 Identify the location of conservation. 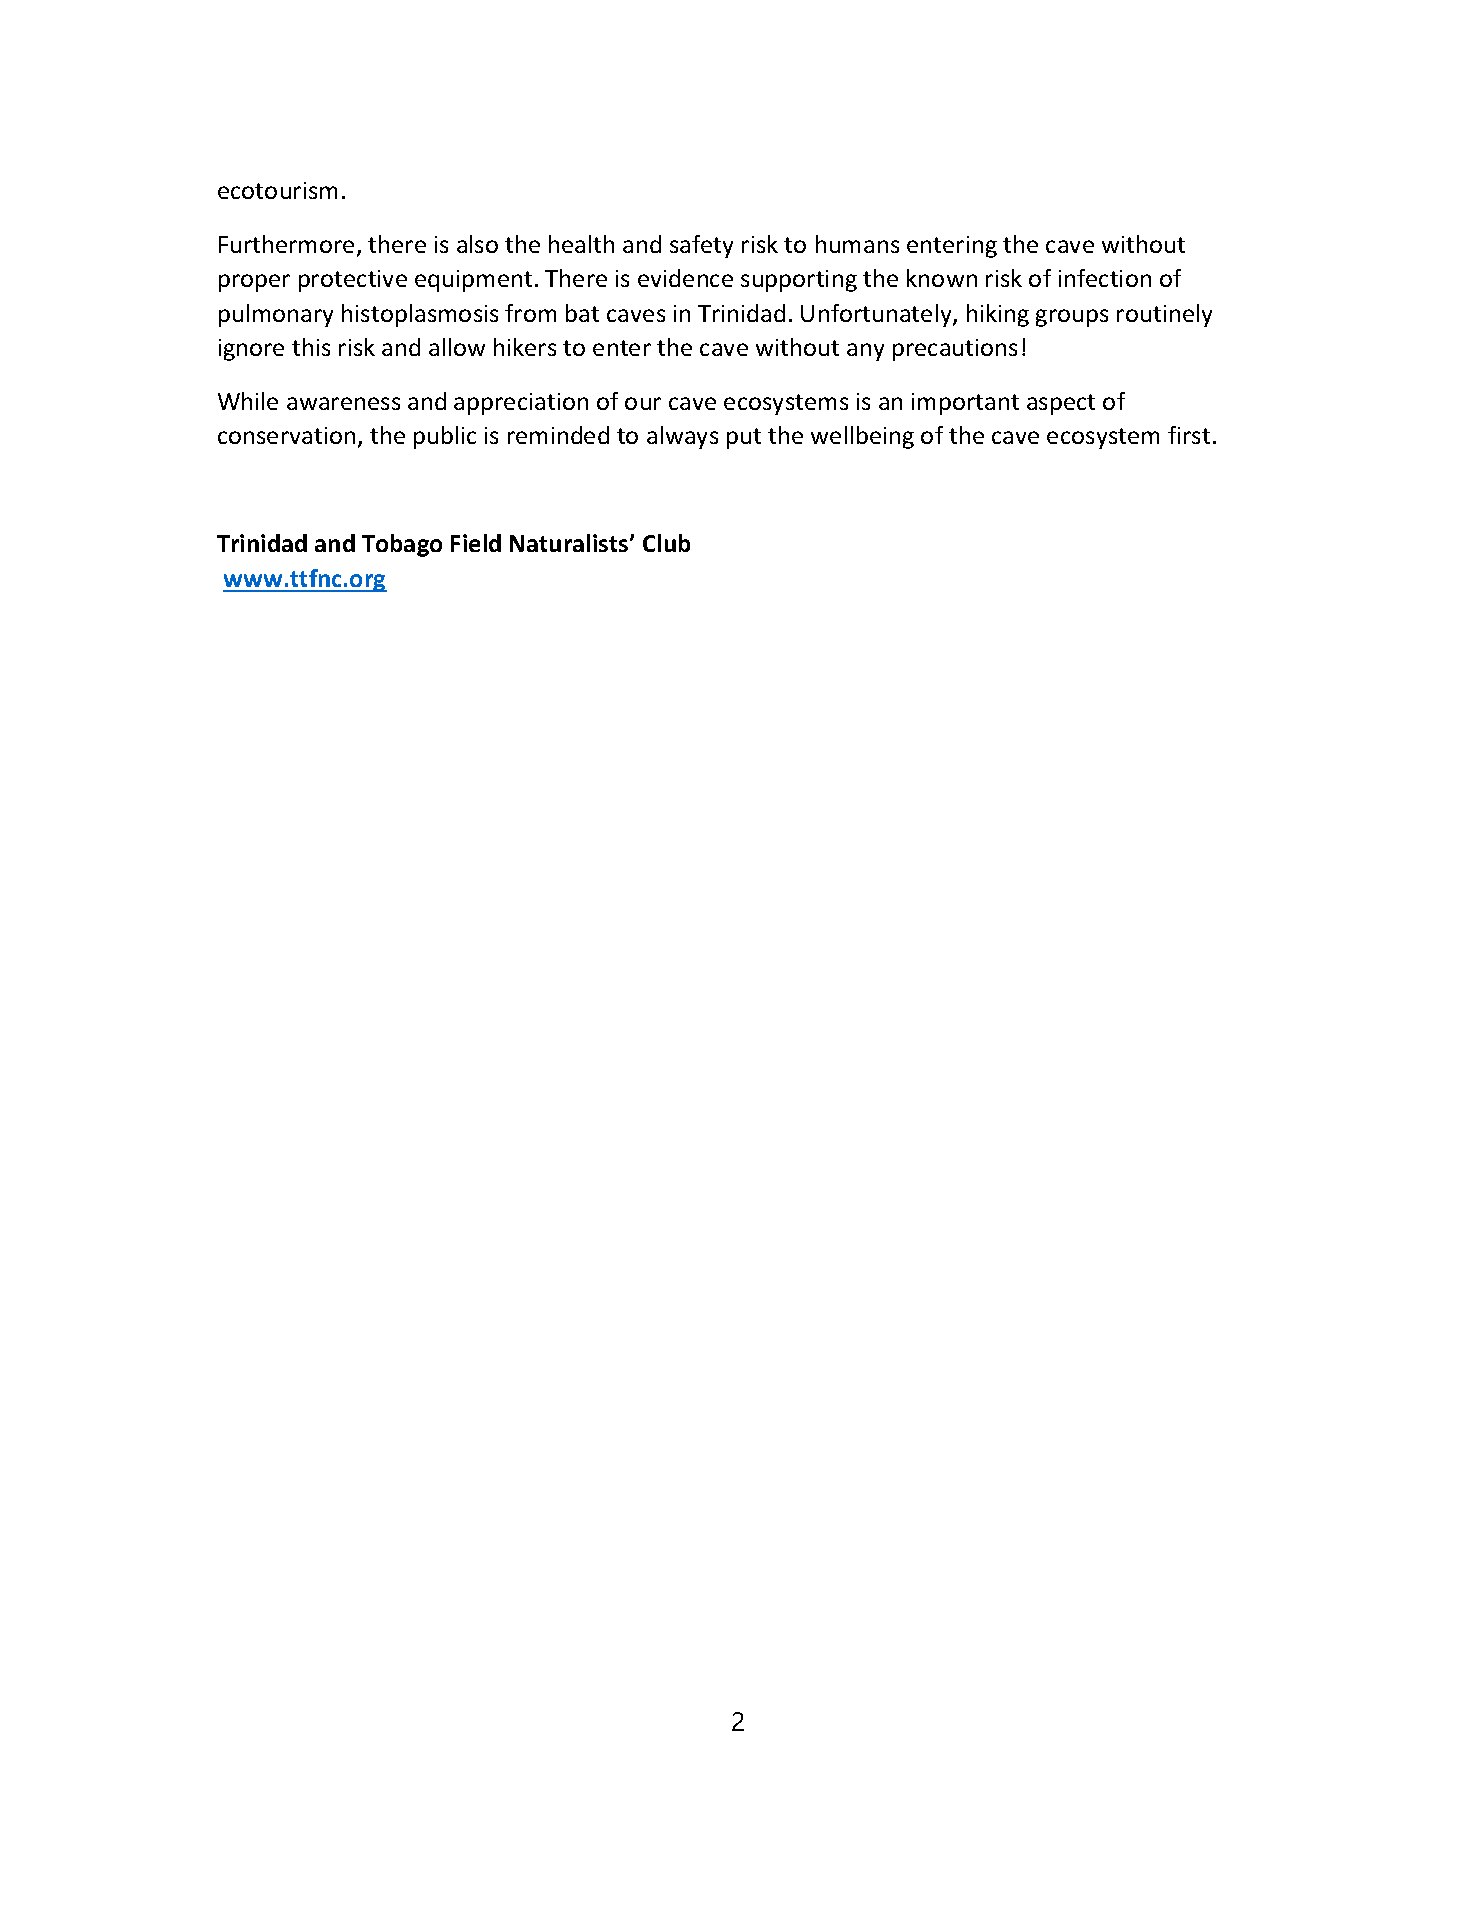
(286, 435).
